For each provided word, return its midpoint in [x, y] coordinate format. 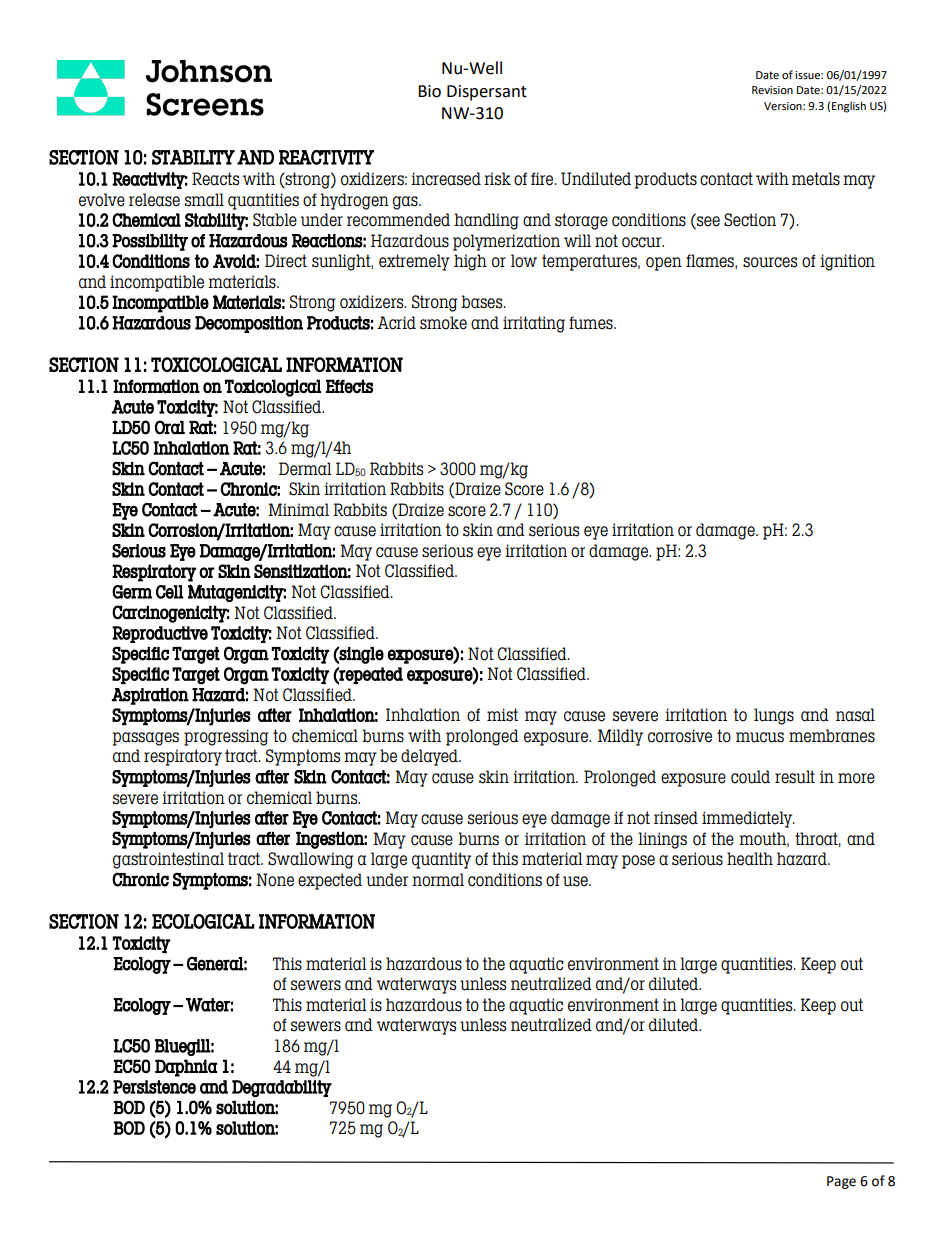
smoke [443, 323]
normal [438, 880]
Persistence [154, 1087]
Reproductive [160, 634]
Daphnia [186, 1068]
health [750, 859]
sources [770, 262]
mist [502, 715]
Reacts [215, 179]
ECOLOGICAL [203, 921]
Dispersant [487, 93]
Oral [170, 427]
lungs [774, 716]
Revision [772, 90]
